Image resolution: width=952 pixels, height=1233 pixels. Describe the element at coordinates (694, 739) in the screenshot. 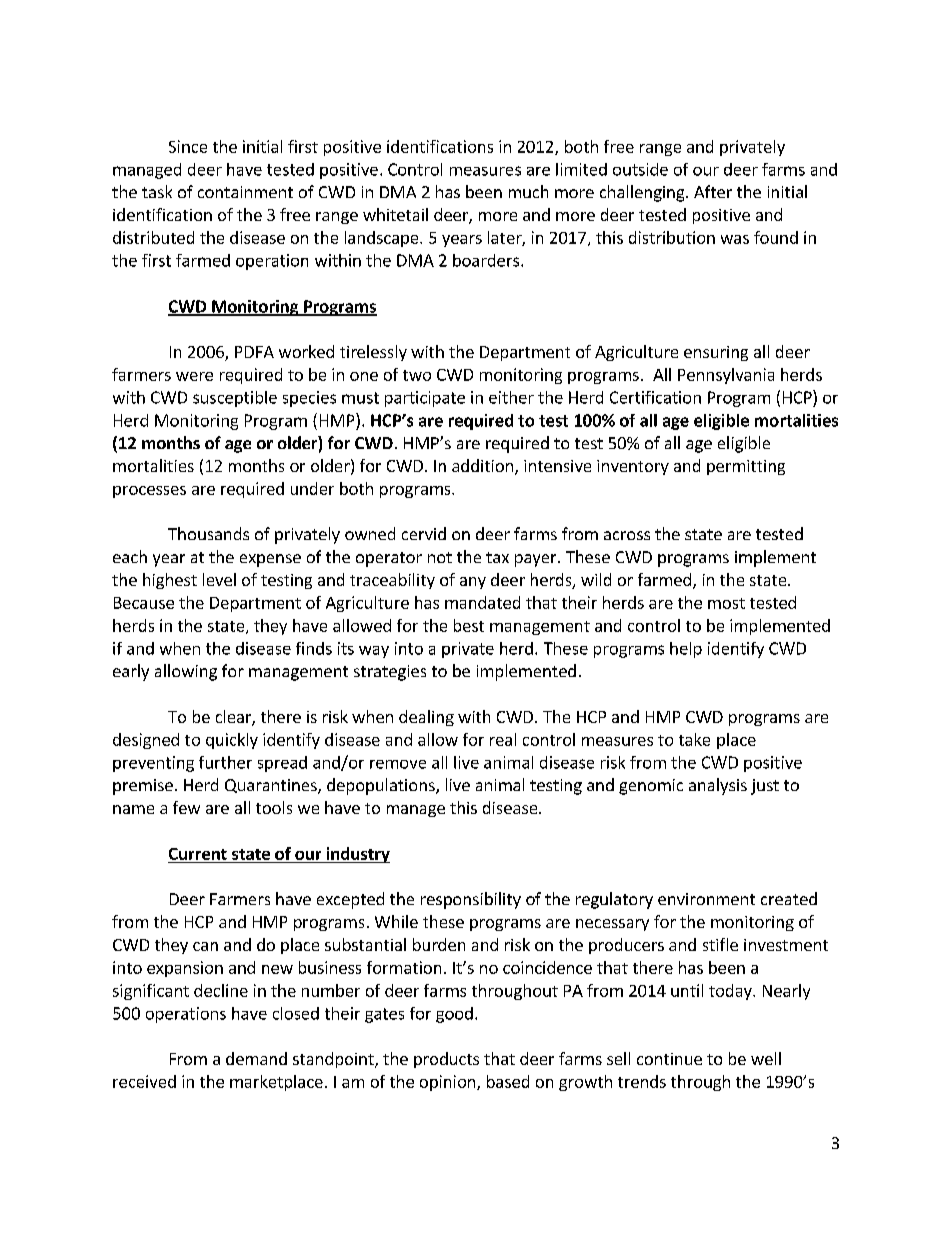

I see `take` at that location.
